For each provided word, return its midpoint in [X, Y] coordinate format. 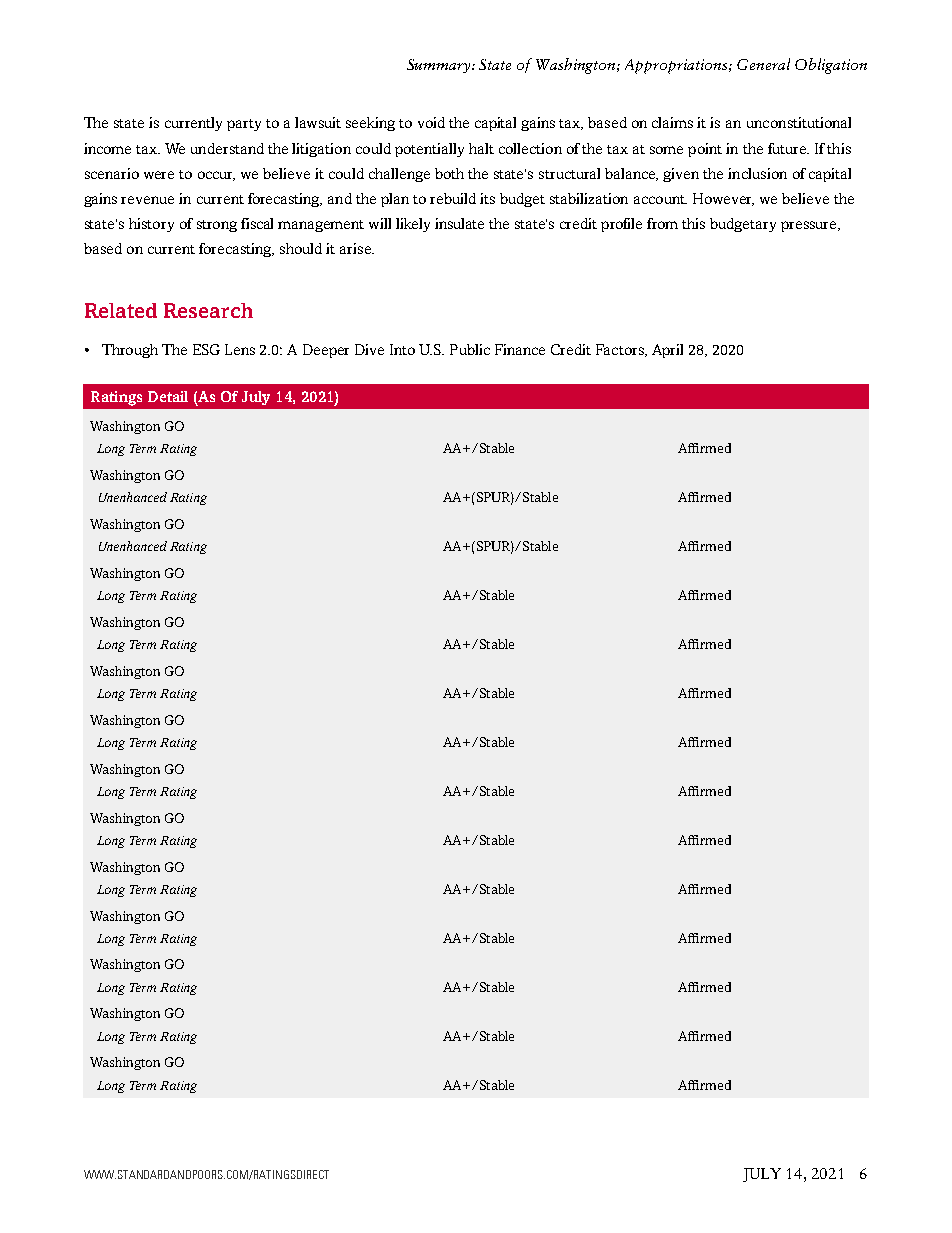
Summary [440, 66]
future [788, 148]
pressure [810, 226]
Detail [168, 396]
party [244, 125]
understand [227, 148]
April [667, 351]
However [723, 199]
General [763, 64]
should [301, 248]
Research [208, 310]
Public [470, 349]
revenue [147, 200]
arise [356, 248]
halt [481, 148]
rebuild [453, 198]
